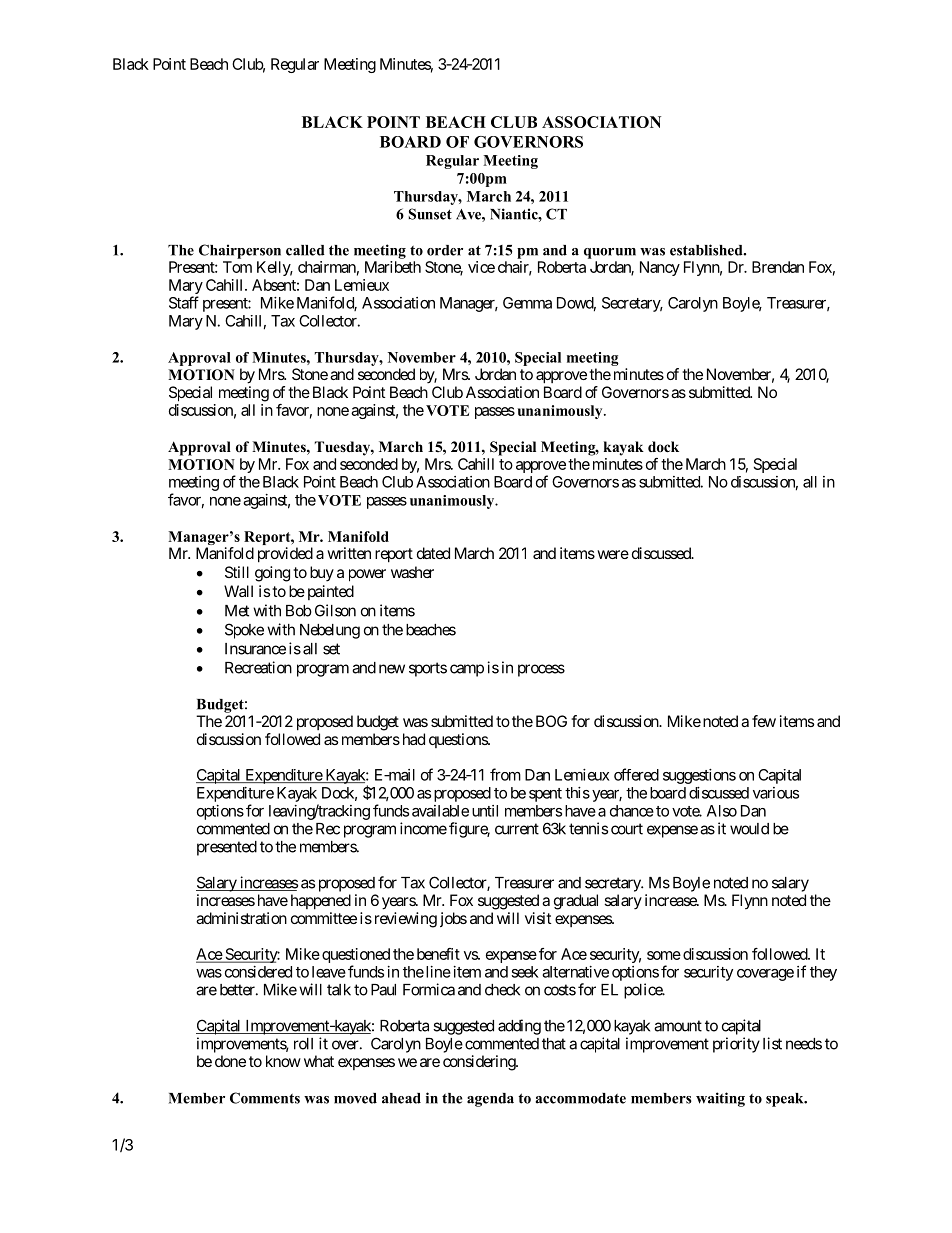 The image size is (952, 1233). Describe the element at coordinates (237, 267) in the document. I see `Tom` at that location.
